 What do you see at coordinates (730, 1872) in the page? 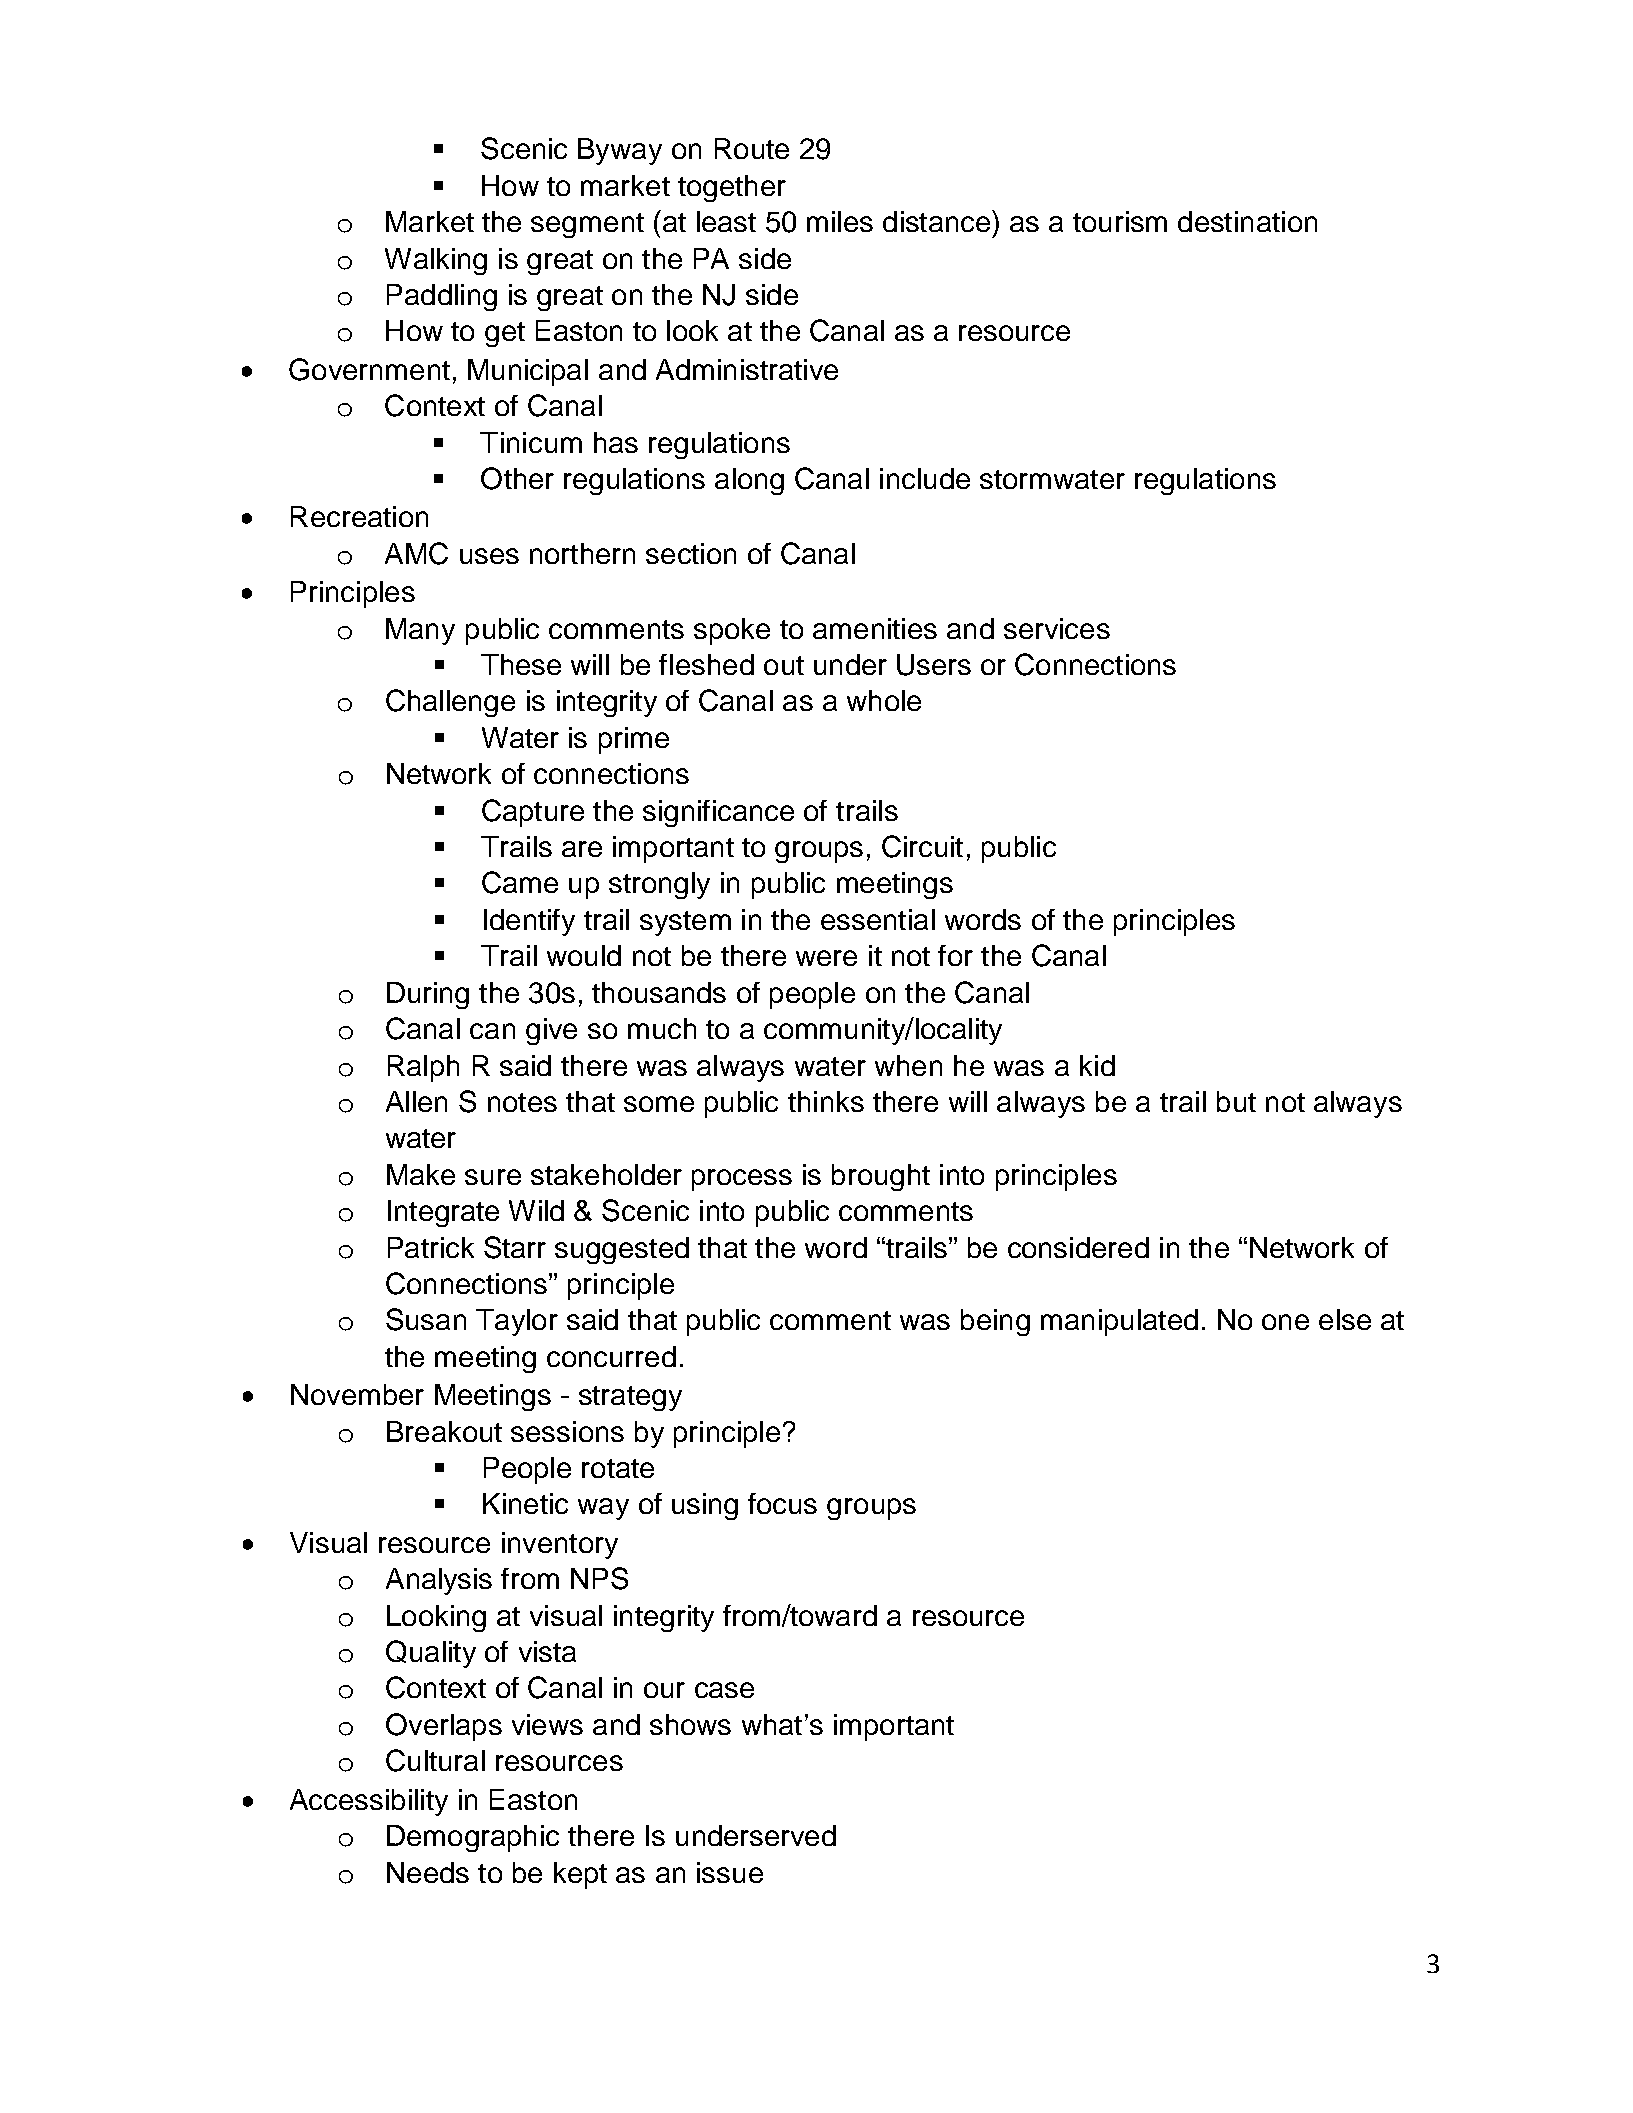
I see `issue` at bounding box center [730, 1872].
